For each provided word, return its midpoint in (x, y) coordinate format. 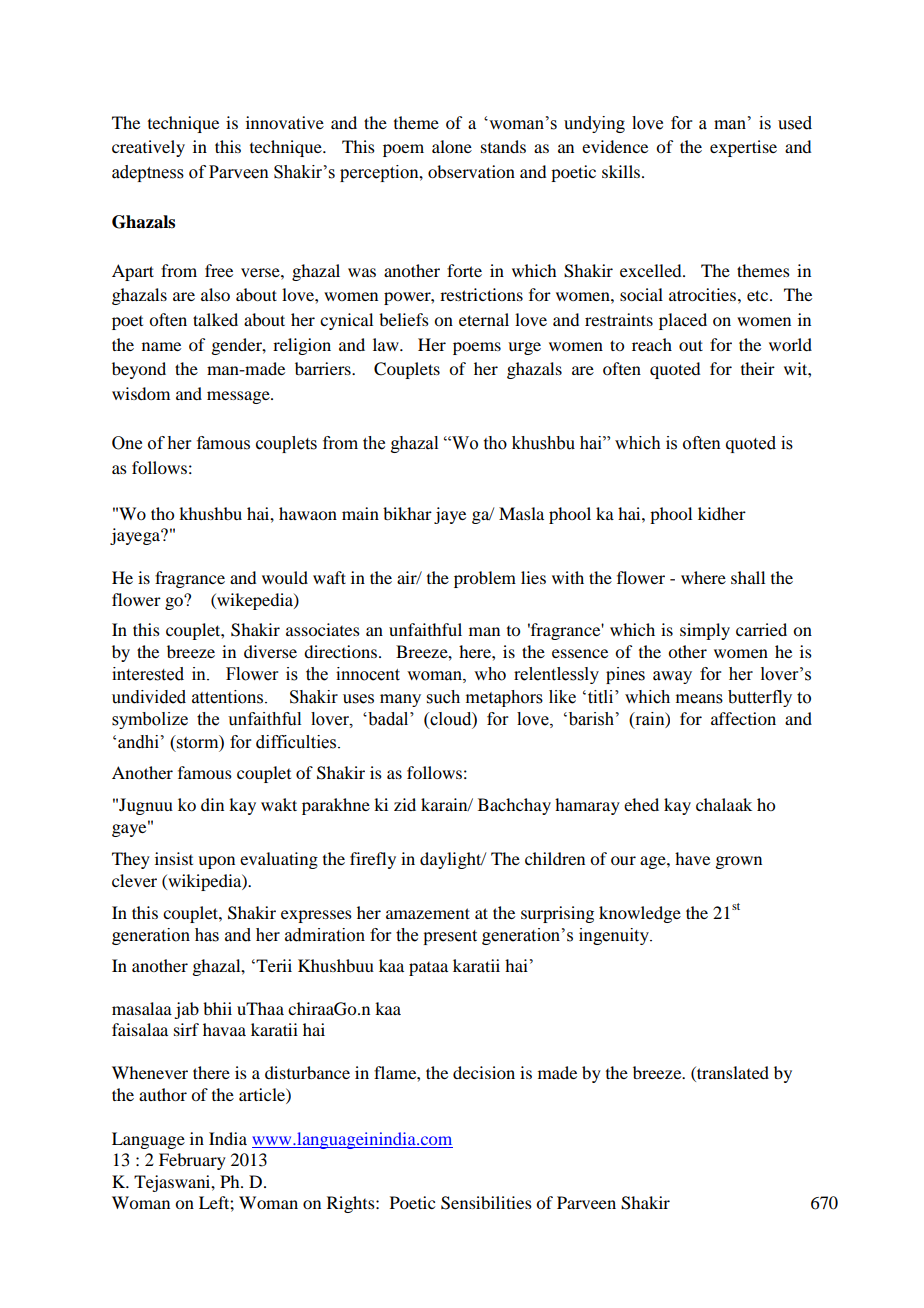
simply (705, 631)
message (239, 397)
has (207, 935)
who (490, 674)
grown (738, 862)
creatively (148, 148)
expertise (743, 148)
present (450, 937)
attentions (229, 697)
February (192, 1161)
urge (524, 348)
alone (452, 146)
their (758, 368)
